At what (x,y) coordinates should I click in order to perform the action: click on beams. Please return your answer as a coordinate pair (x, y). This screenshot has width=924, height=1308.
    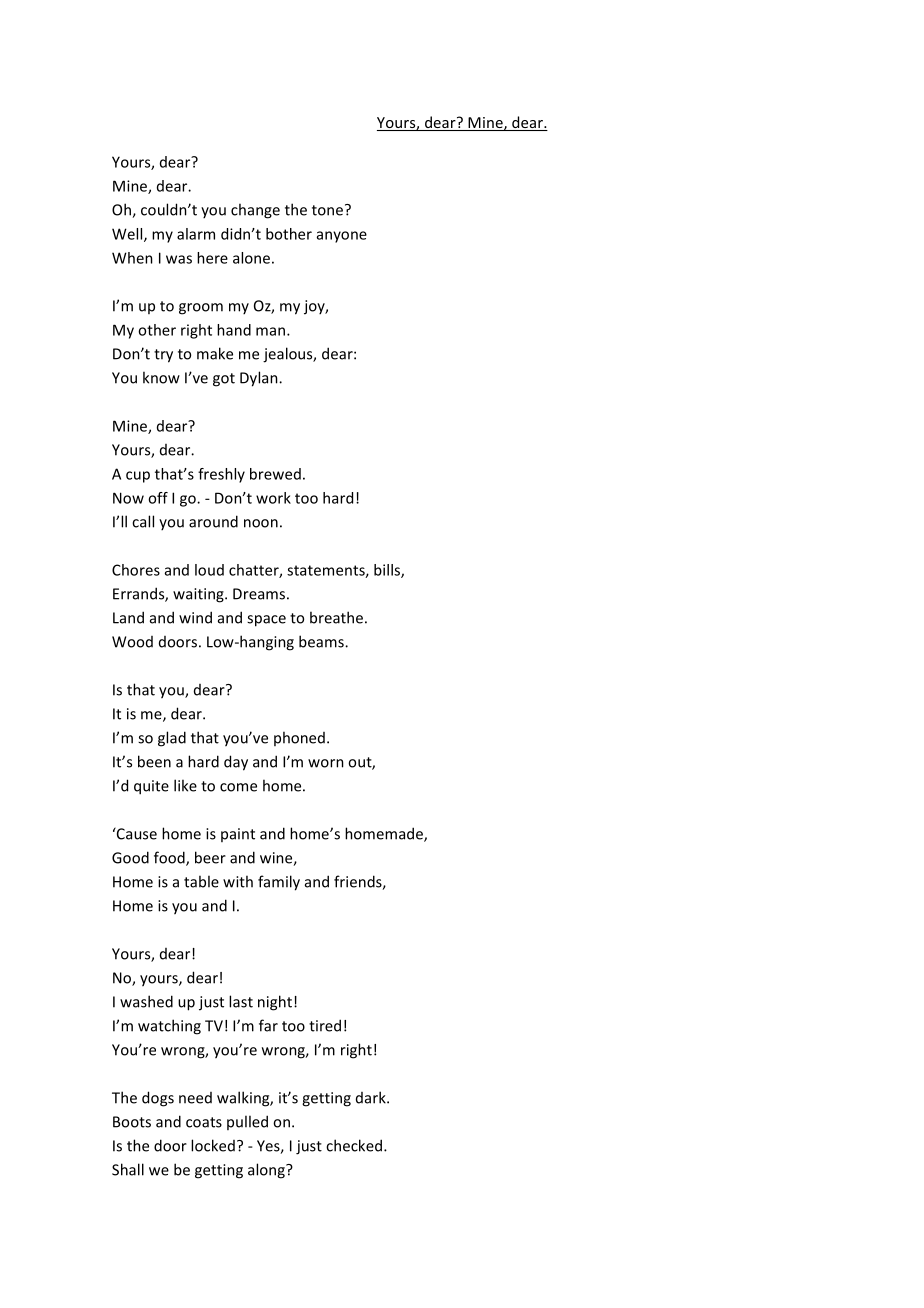
    Looking at the image, I should click on (322, 641).
